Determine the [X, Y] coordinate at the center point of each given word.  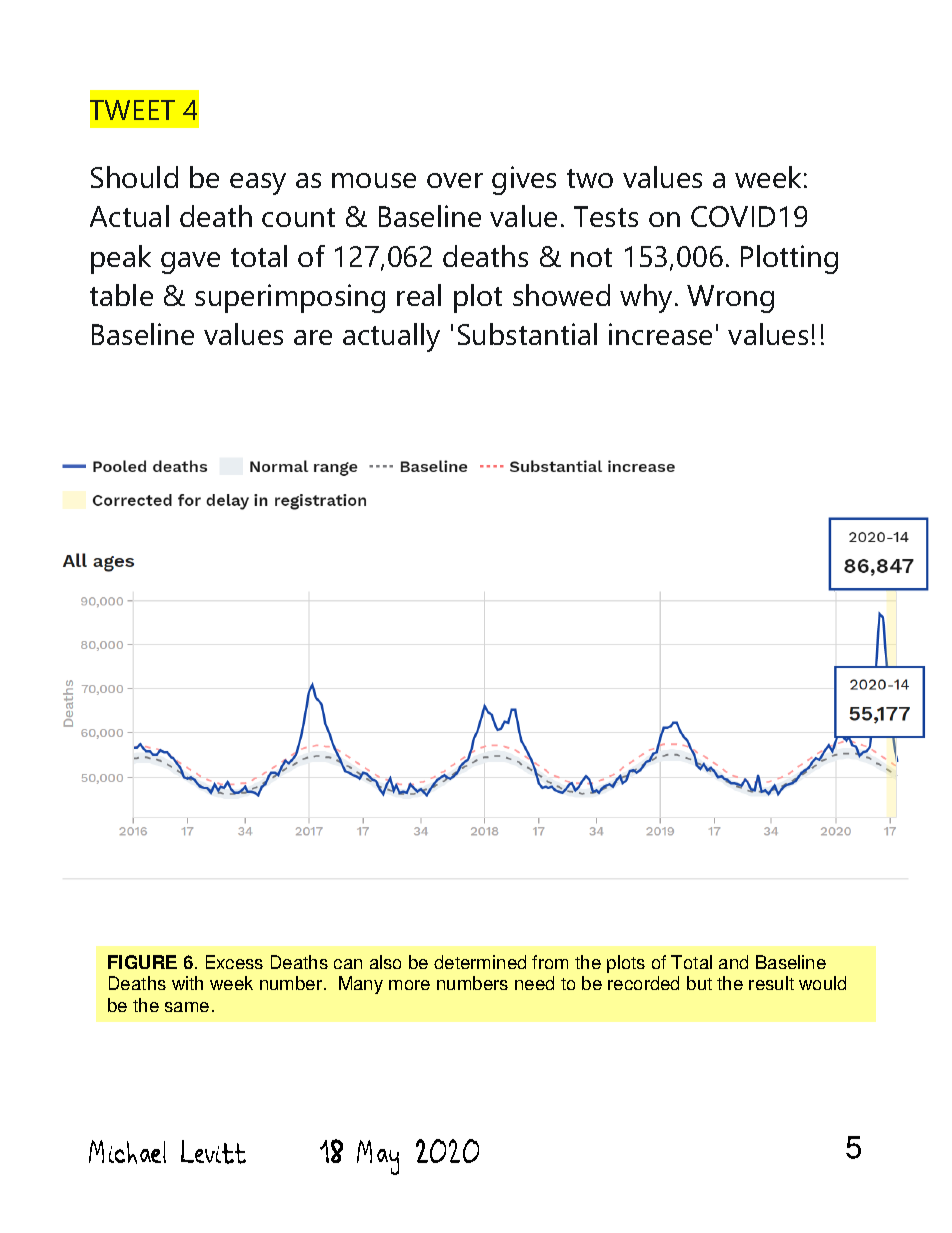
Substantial [527, 334]
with [187, 983]
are [313, 337]
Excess [234, 962]
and [733, 962]
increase [660, 334]
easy [258, 184]
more [409, 985]
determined [480, 962]
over [455, 180]
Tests [606, 216]
